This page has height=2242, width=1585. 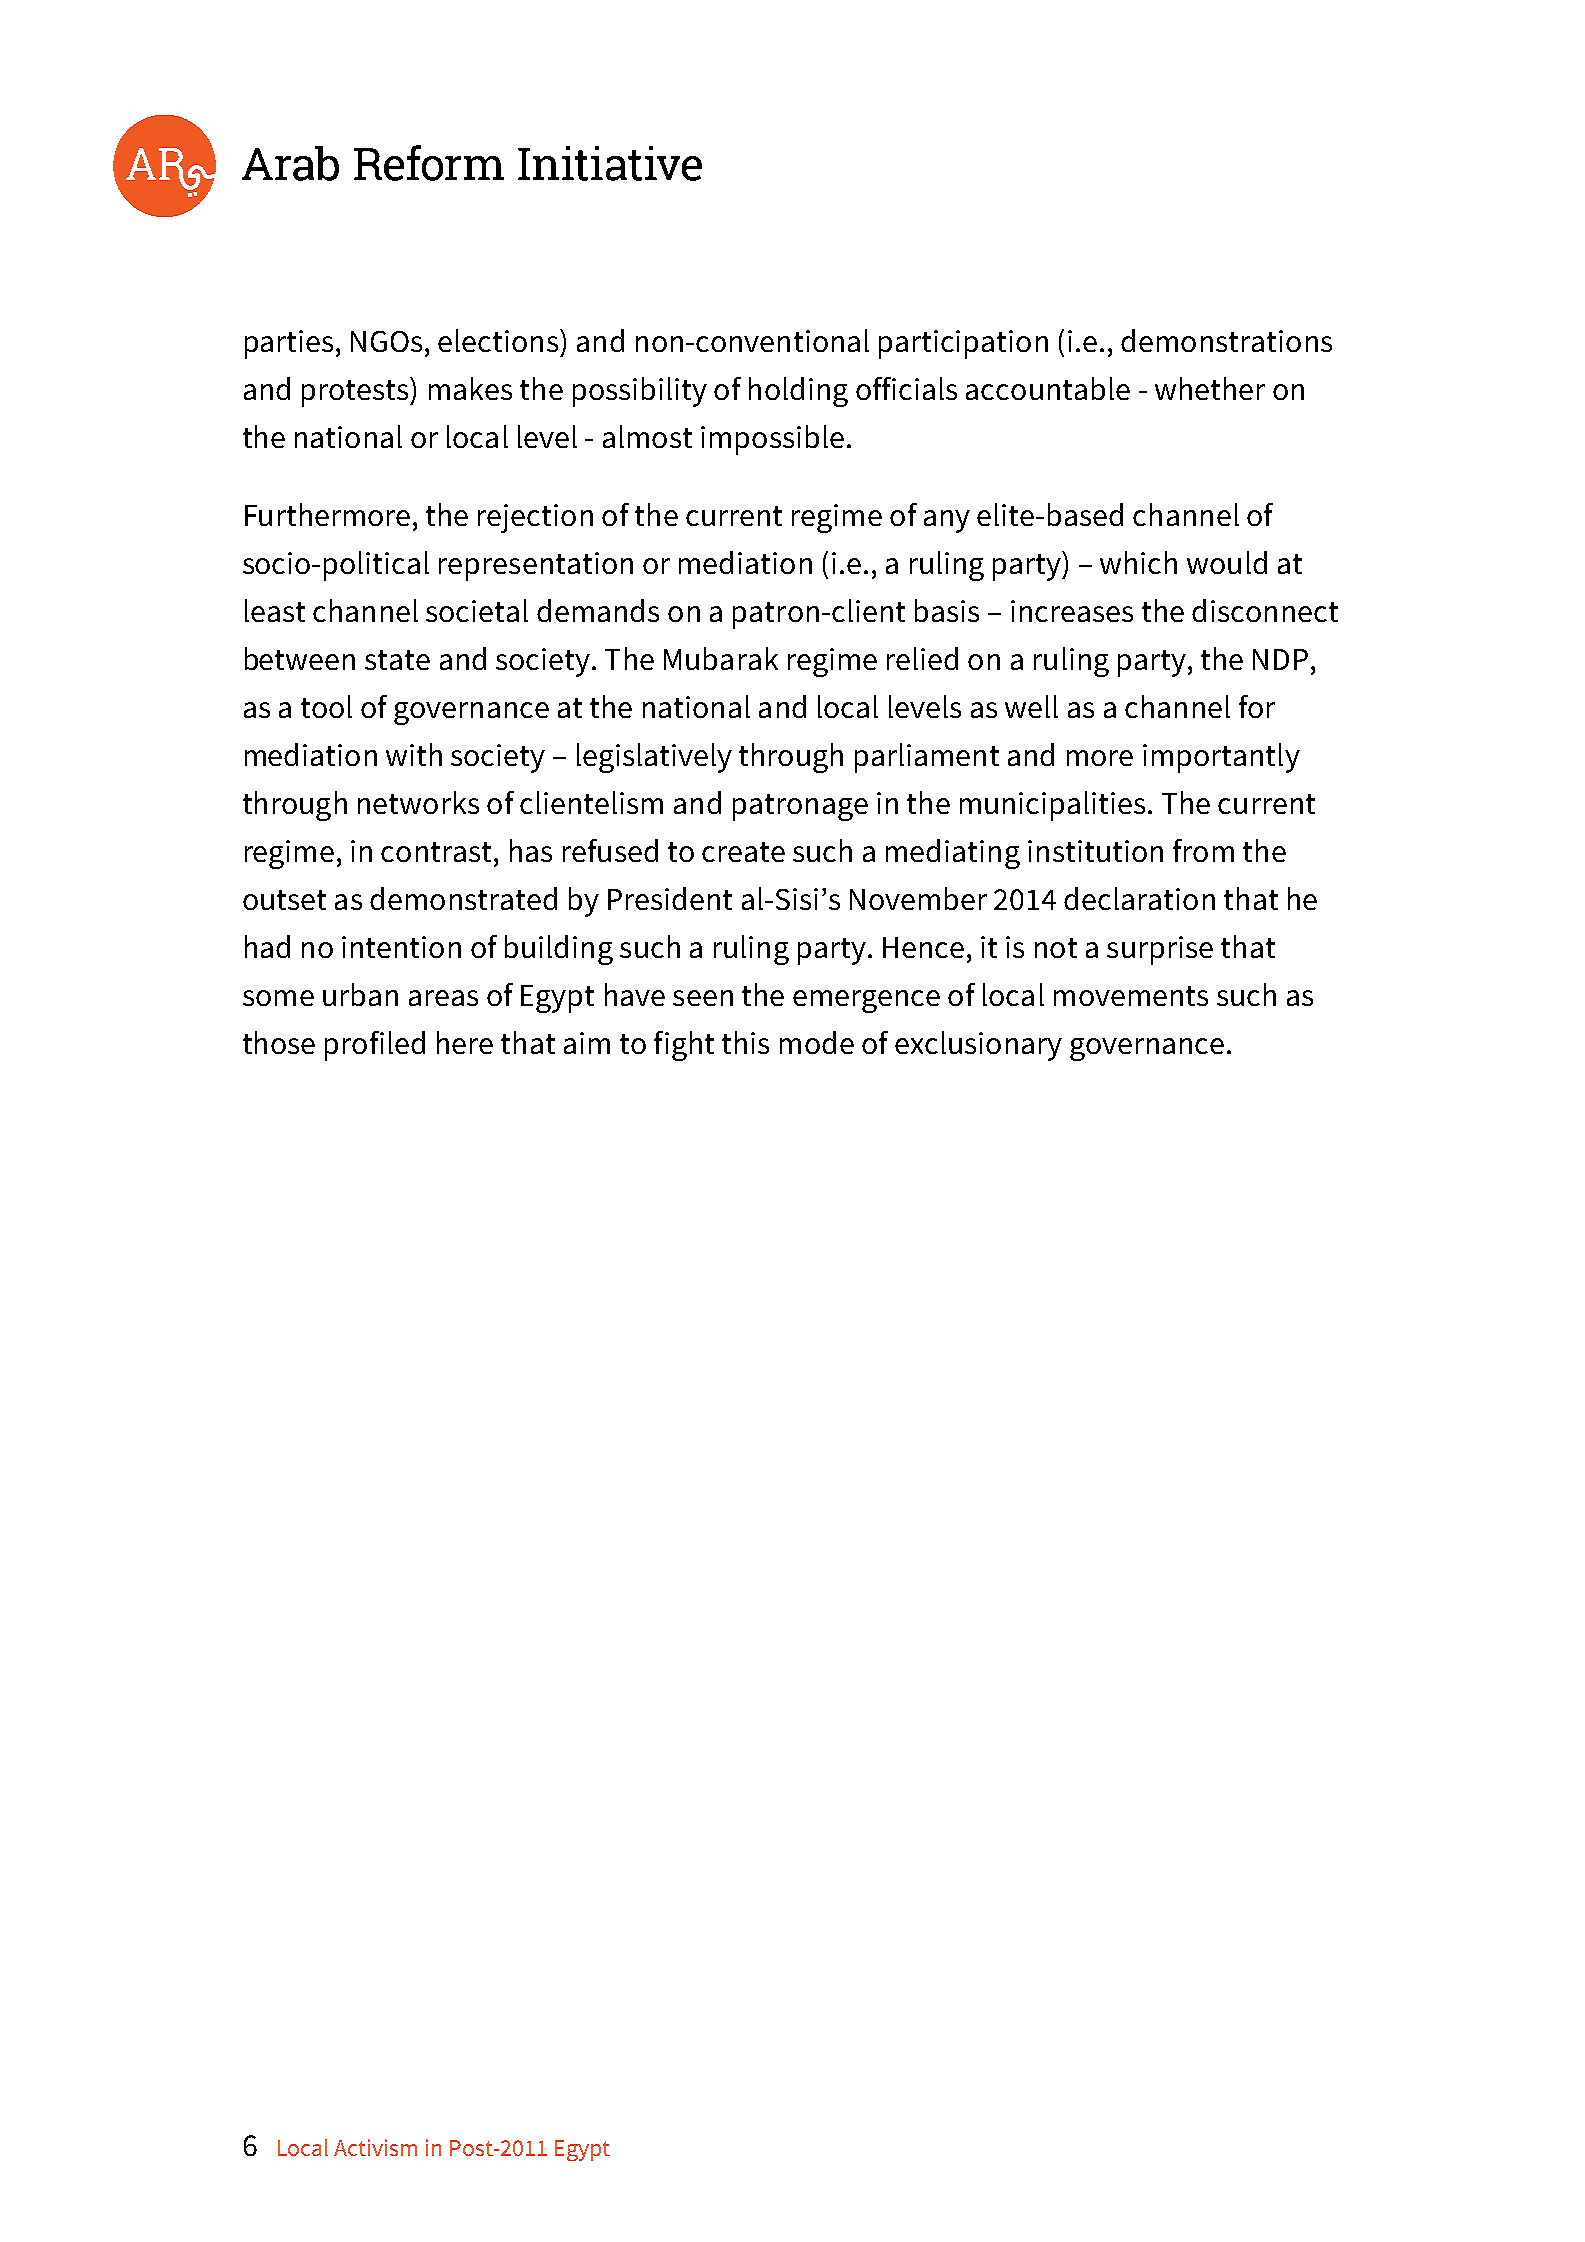 What do you see at coordinates (375, 1046) in the page?
I see `profiled` at bounding box center [375, 1046].
